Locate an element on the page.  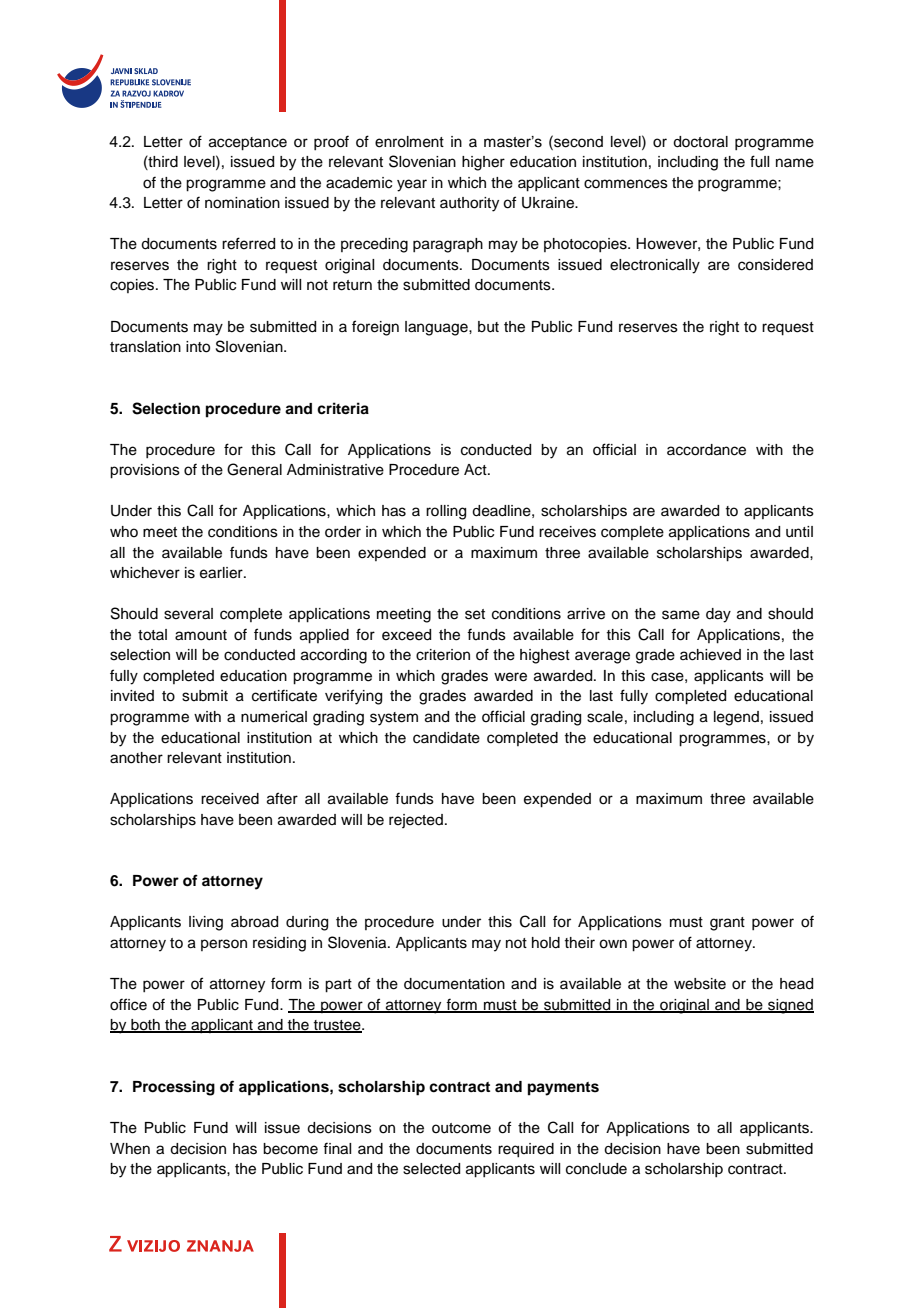
grant is located at coordinates (727, 924).
